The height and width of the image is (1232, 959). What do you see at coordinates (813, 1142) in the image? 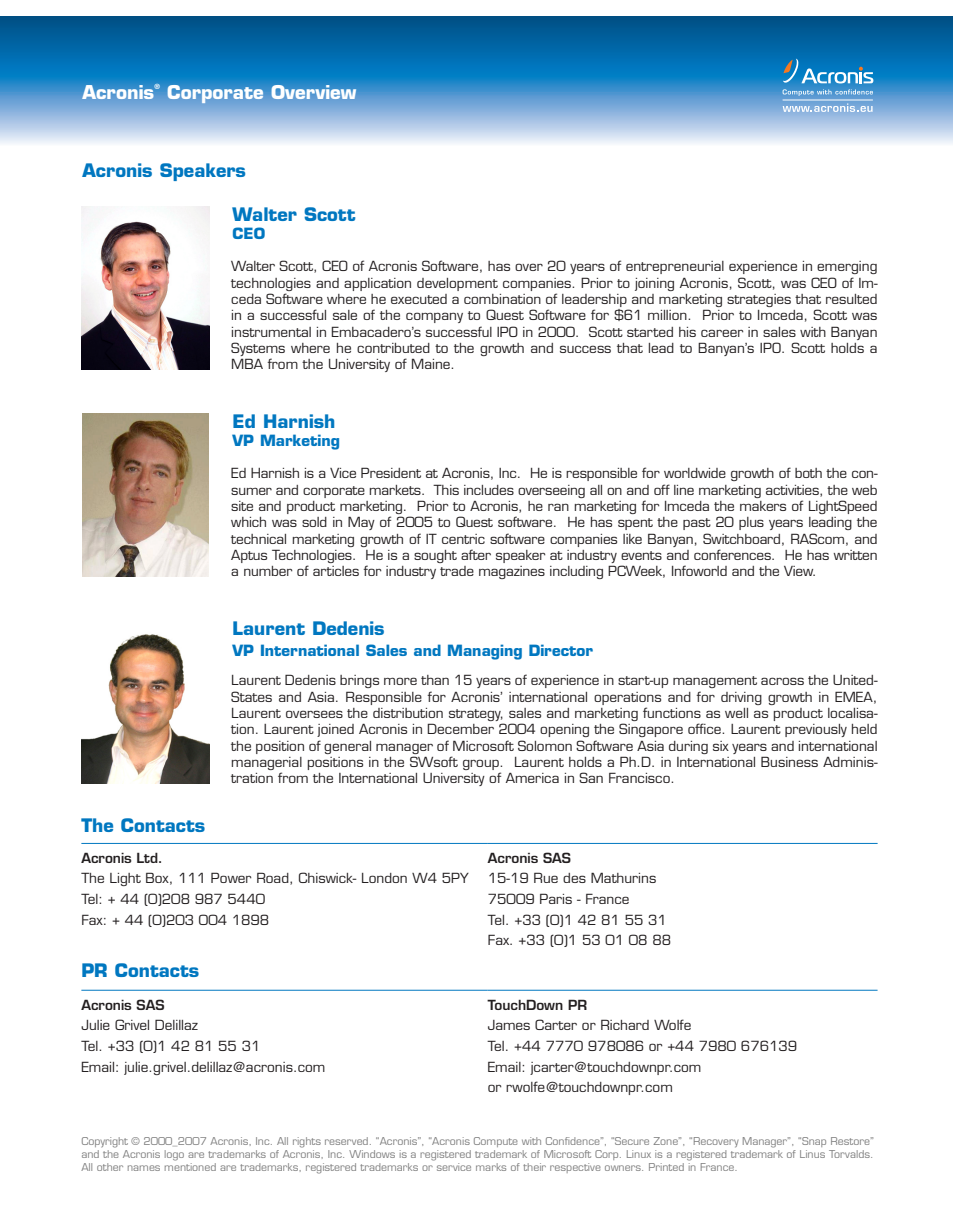
I see `Snap` at bounding box center [813, 1142].
